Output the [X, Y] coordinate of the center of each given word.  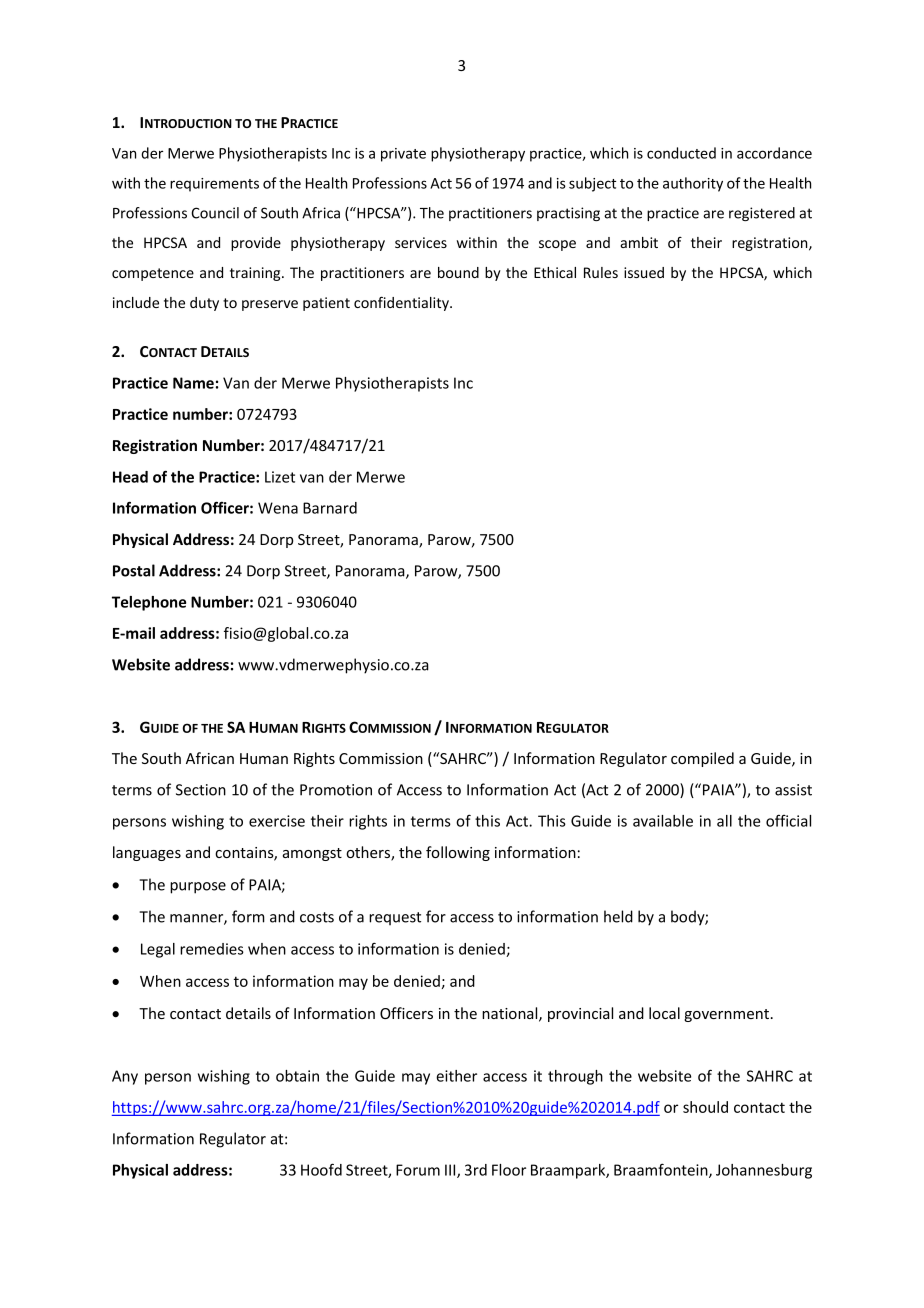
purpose [198, 888]
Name [193, 383]
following [458, 853]
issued [644, 272]
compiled [702, 759]
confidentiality [402, 303]
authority [693, 184]
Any [125, 1077]
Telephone [149, 603]
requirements [214, 185]
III [451, 1171]
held [618, 916]
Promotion [336, 790]
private [403, 155]
